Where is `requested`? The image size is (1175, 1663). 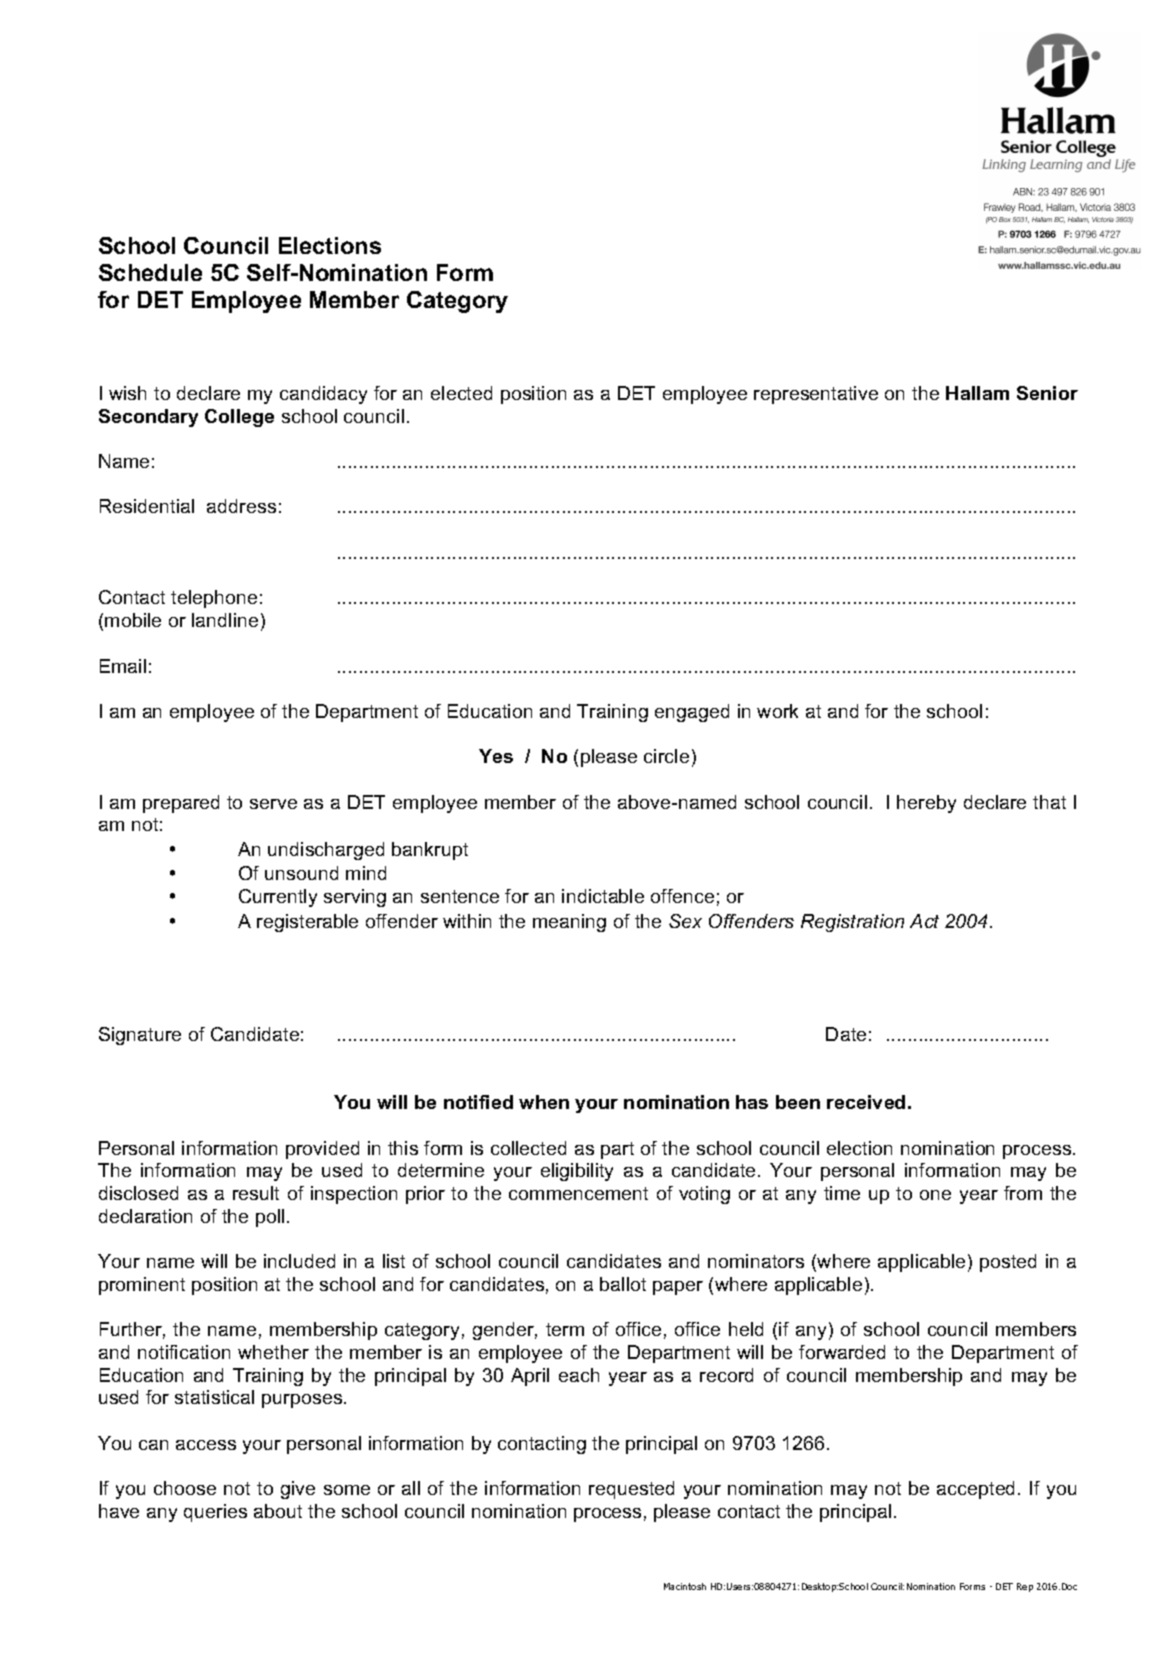
requested is located at coordinates (631, 1490).
